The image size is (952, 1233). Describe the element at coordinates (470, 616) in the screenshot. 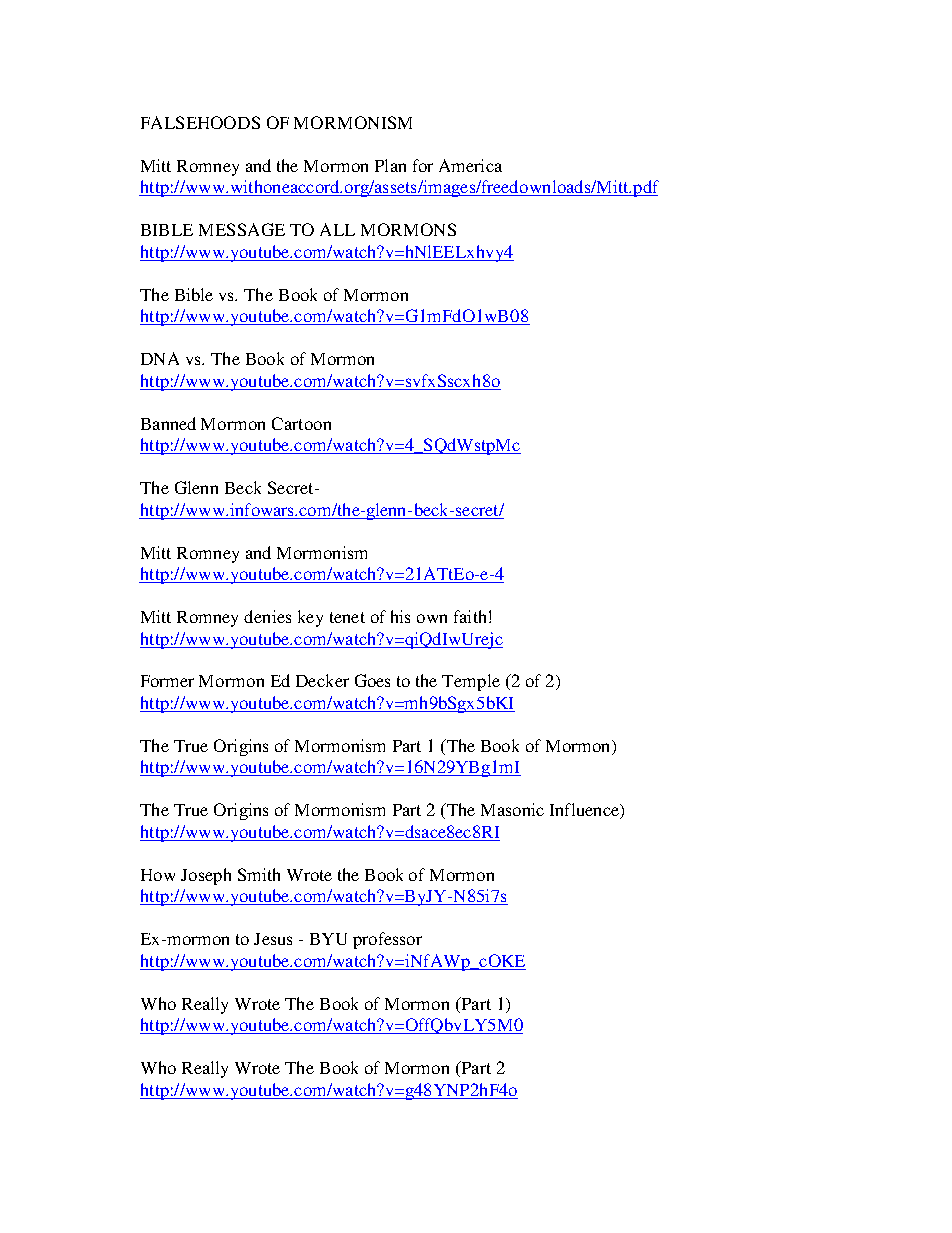

I see `faith` at that location.
